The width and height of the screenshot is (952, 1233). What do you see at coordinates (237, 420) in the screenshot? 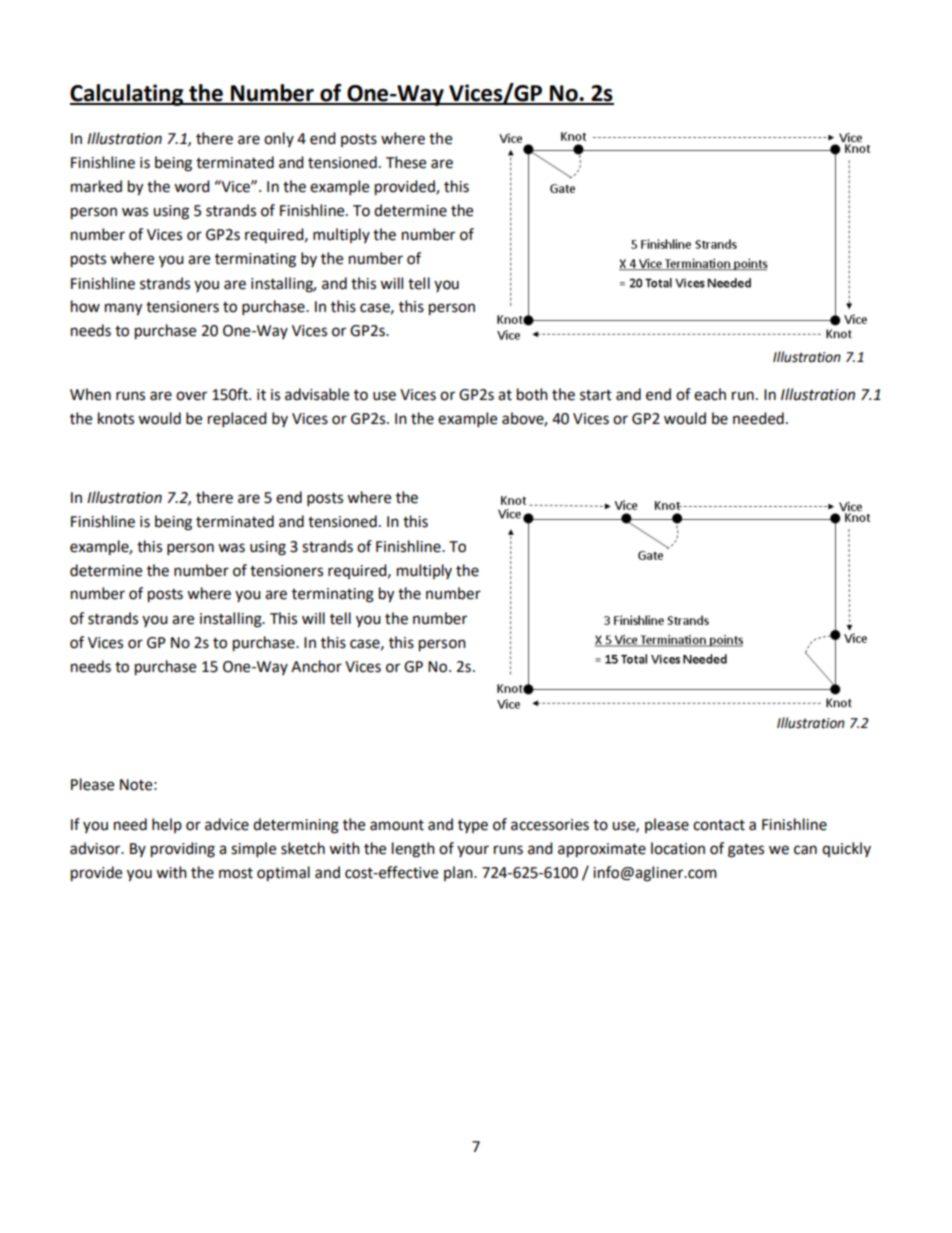
I see `replaced` at bounding box center [237, 420].
